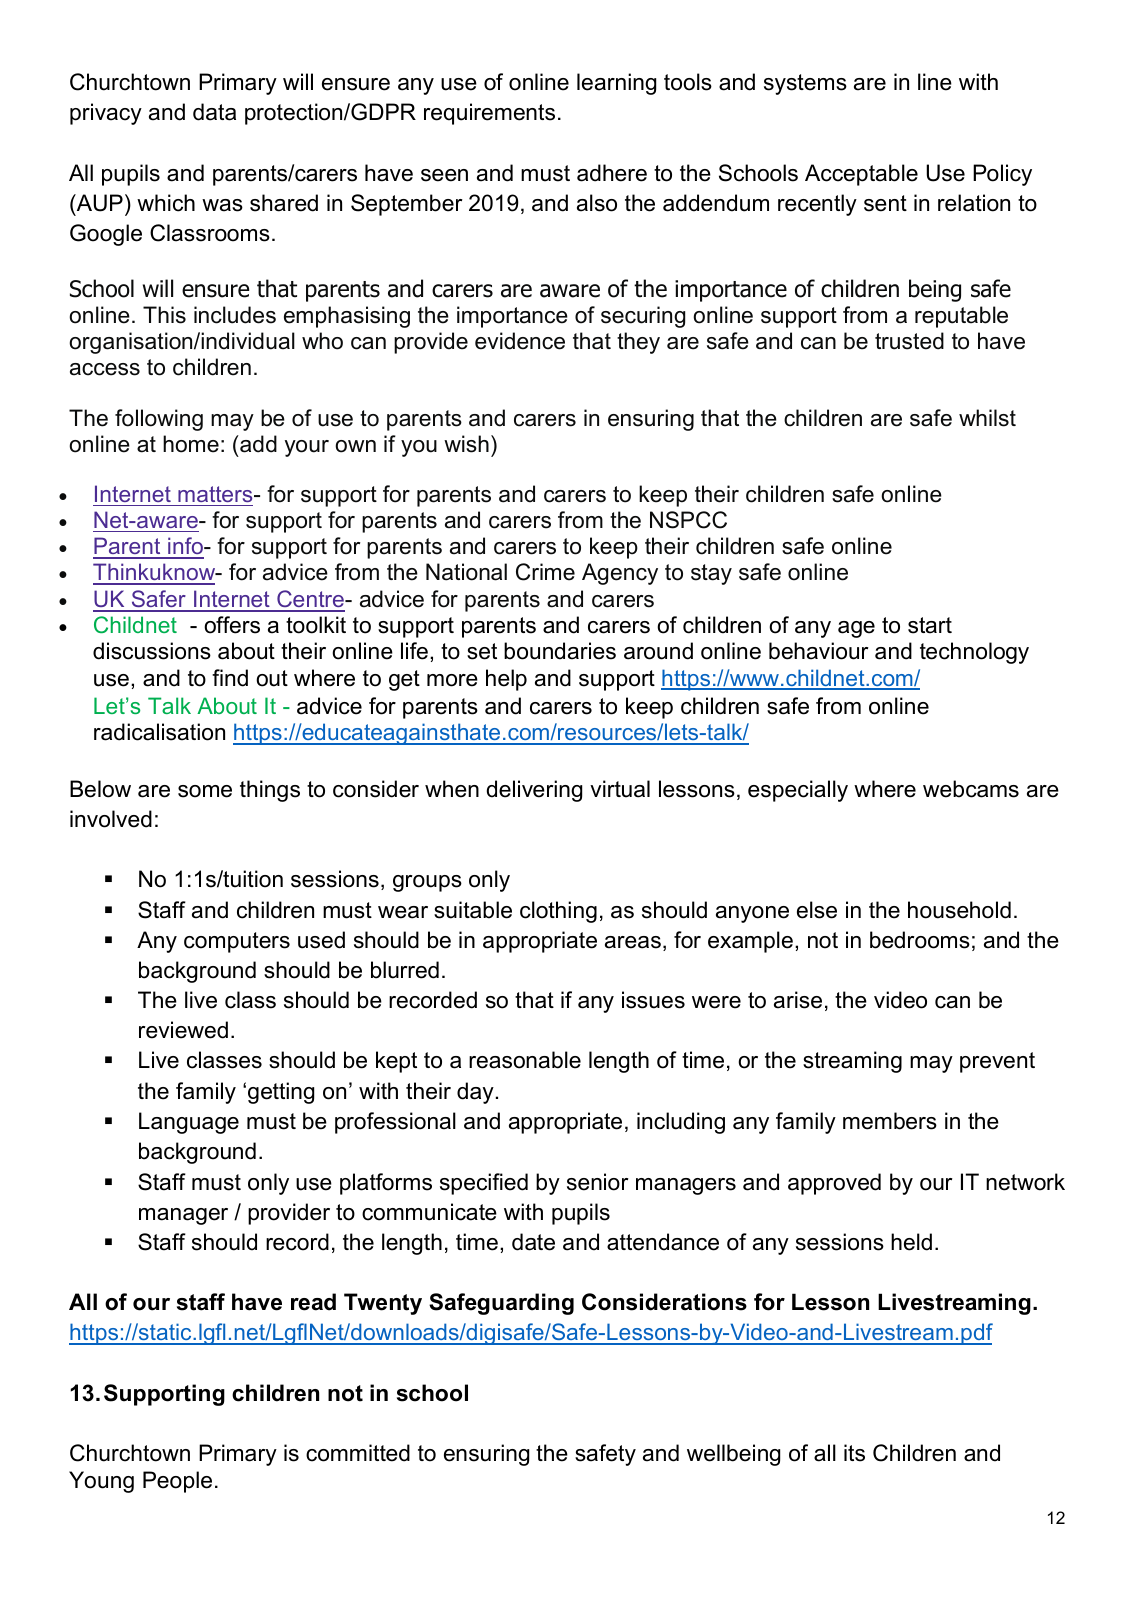 Image resolution: width=1134 pixels, height=1603 pixels. I want to click on data, so click(214, 112).
